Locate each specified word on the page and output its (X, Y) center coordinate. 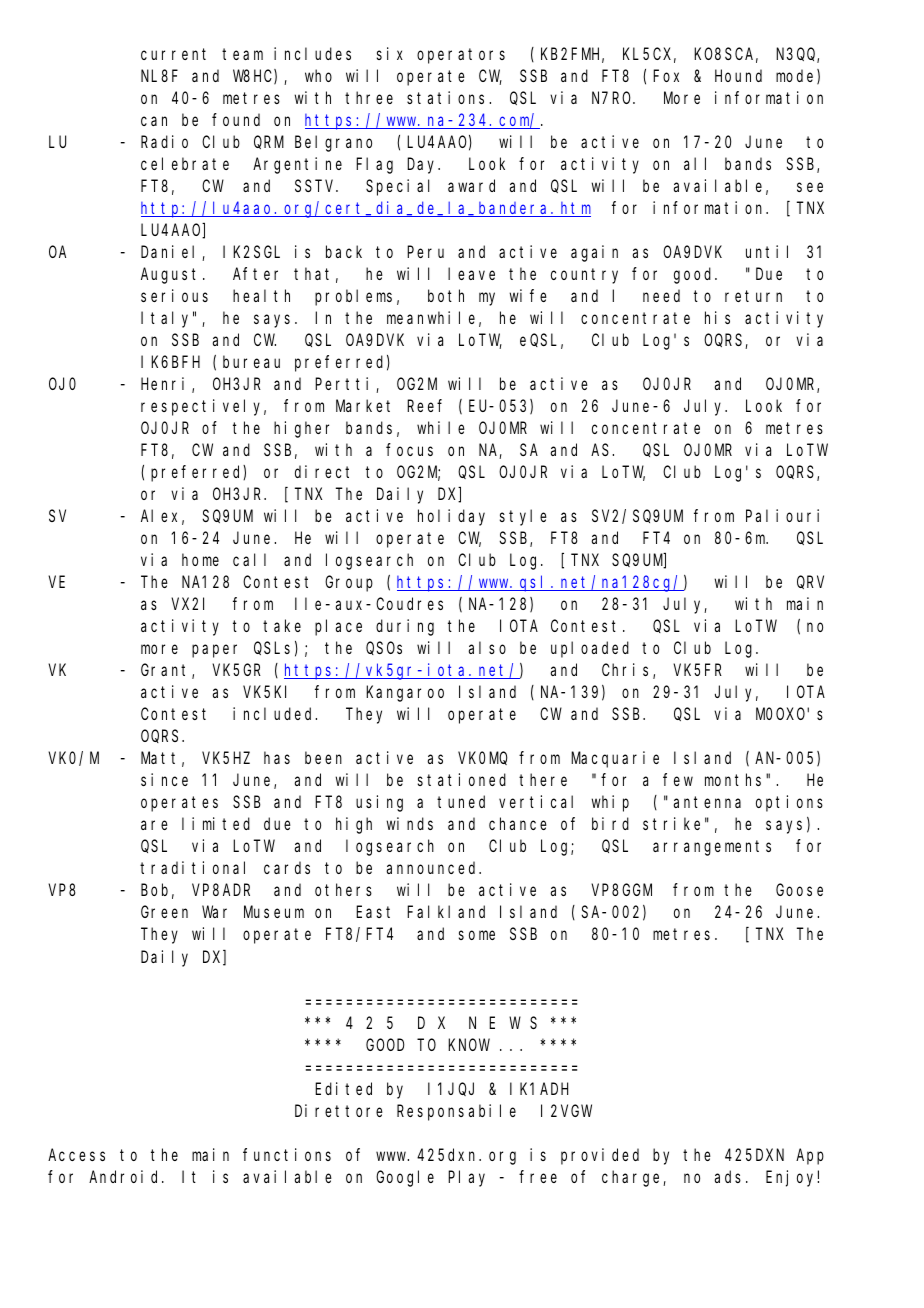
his (717, 317)
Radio (164, 141)
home (200, 559)
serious (174, 295)
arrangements (712, 848)
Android (126, 1176)
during (405, 627)
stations (448, 97)
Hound (738, 75)
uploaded (590, 650)
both (446, 295)
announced (433, 868)
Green (164, 912)
